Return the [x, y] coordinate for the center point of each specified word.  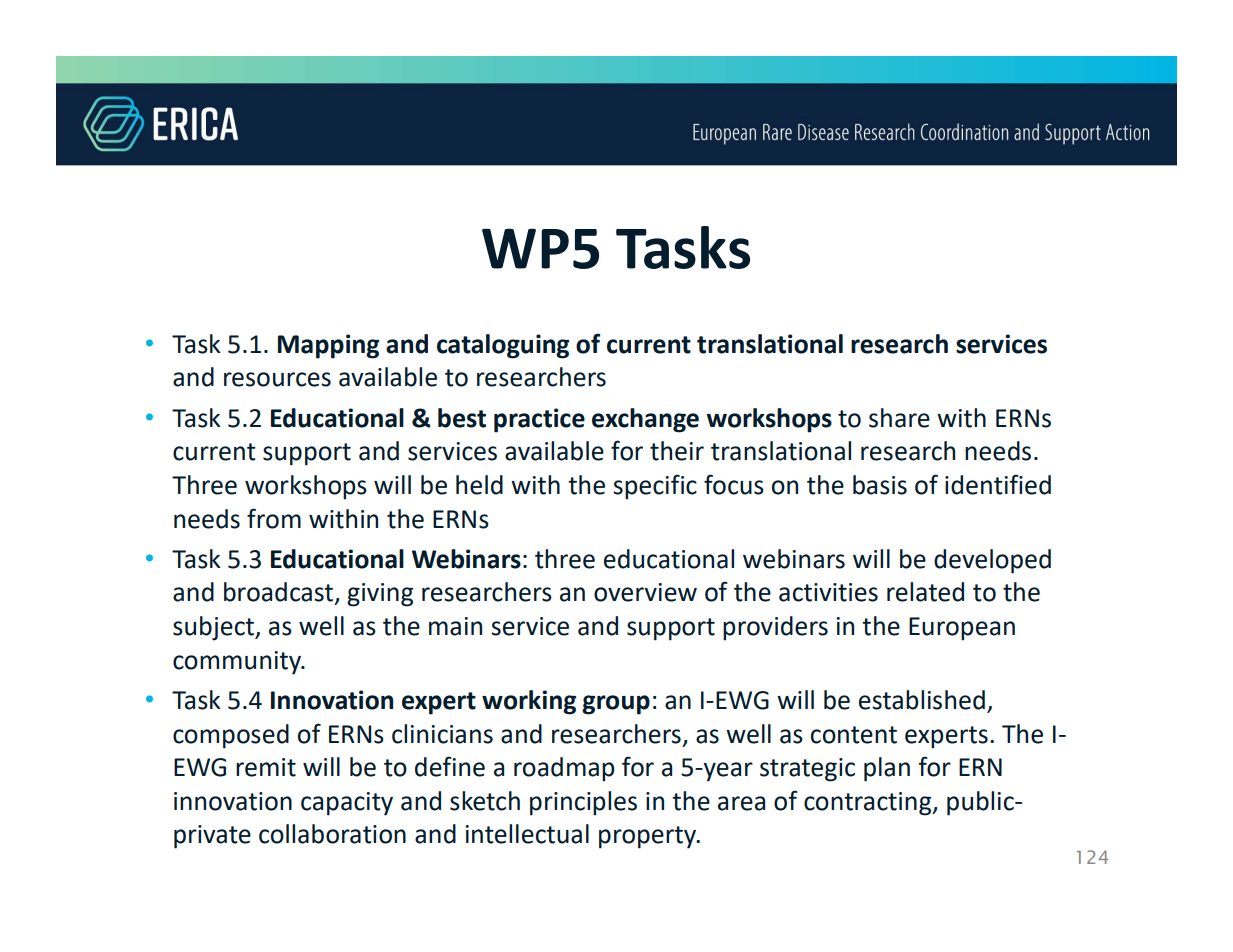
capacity [347, 804]
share [899, 418]
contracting [869, 804]
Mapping [328, 346]
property [649, 837]
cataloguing [503, 346]
